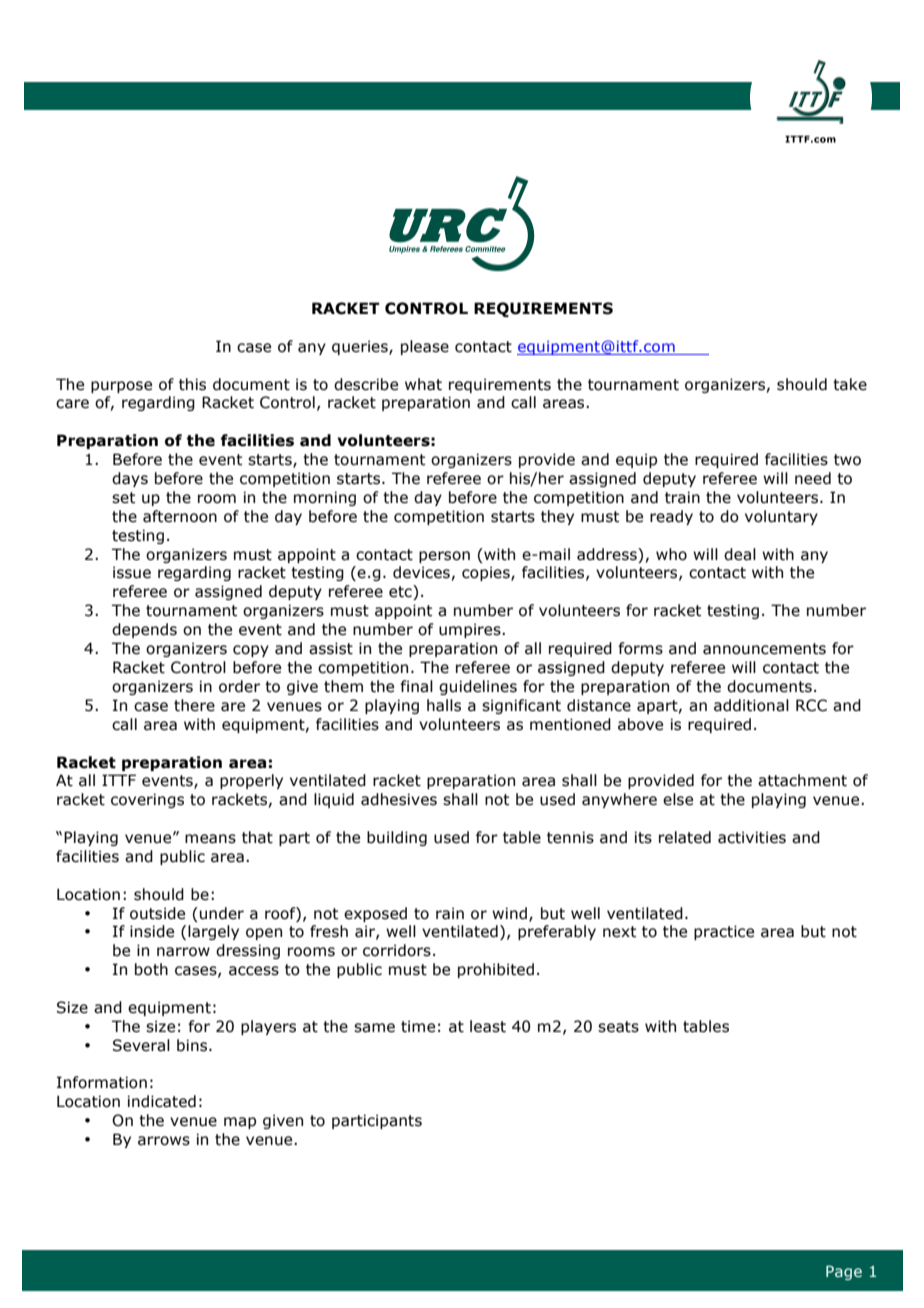 The width and height of the image is (924, 1308). Describe the element at coordinates (192, 384) in the image. I see `this` at that location.
